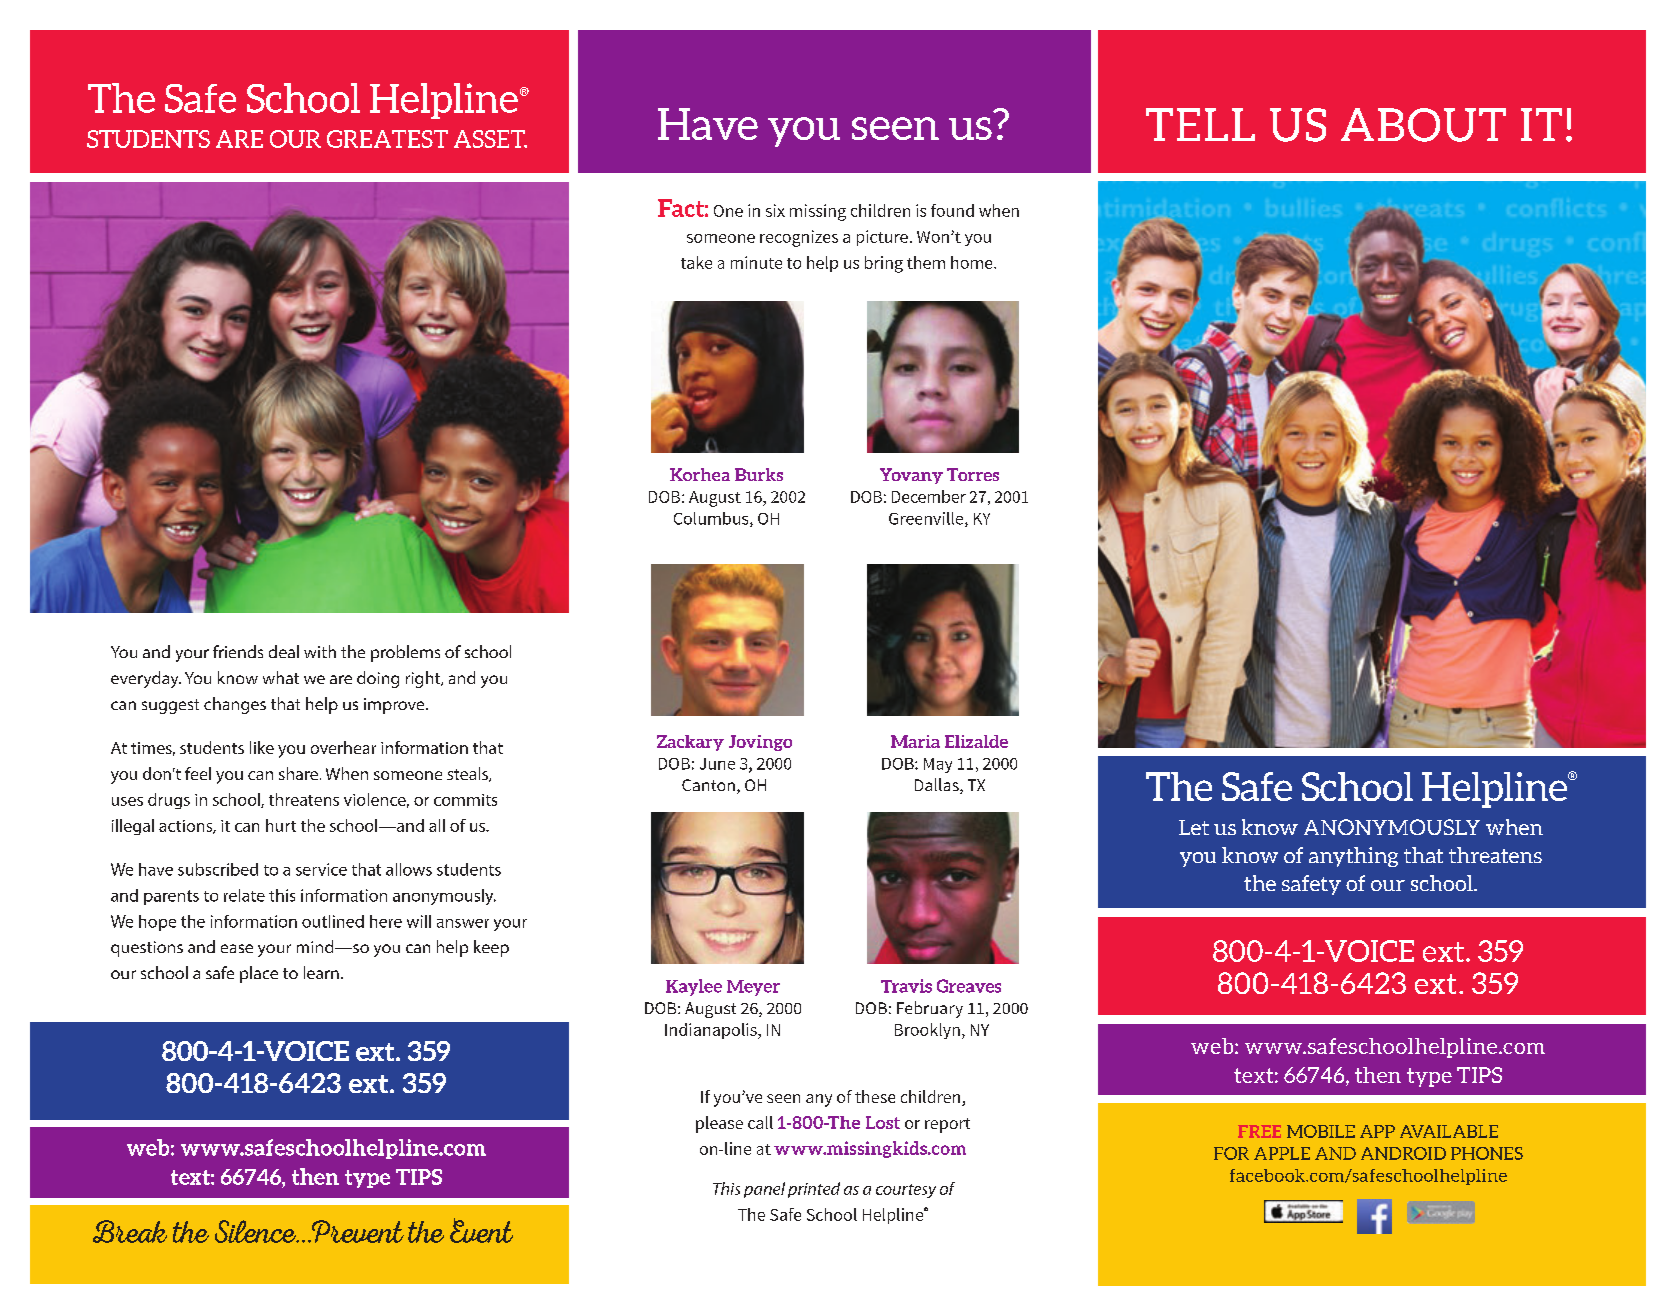  Describe the element at coordinates (130, 1231) in the screenshot. I see `Break` at that location.
